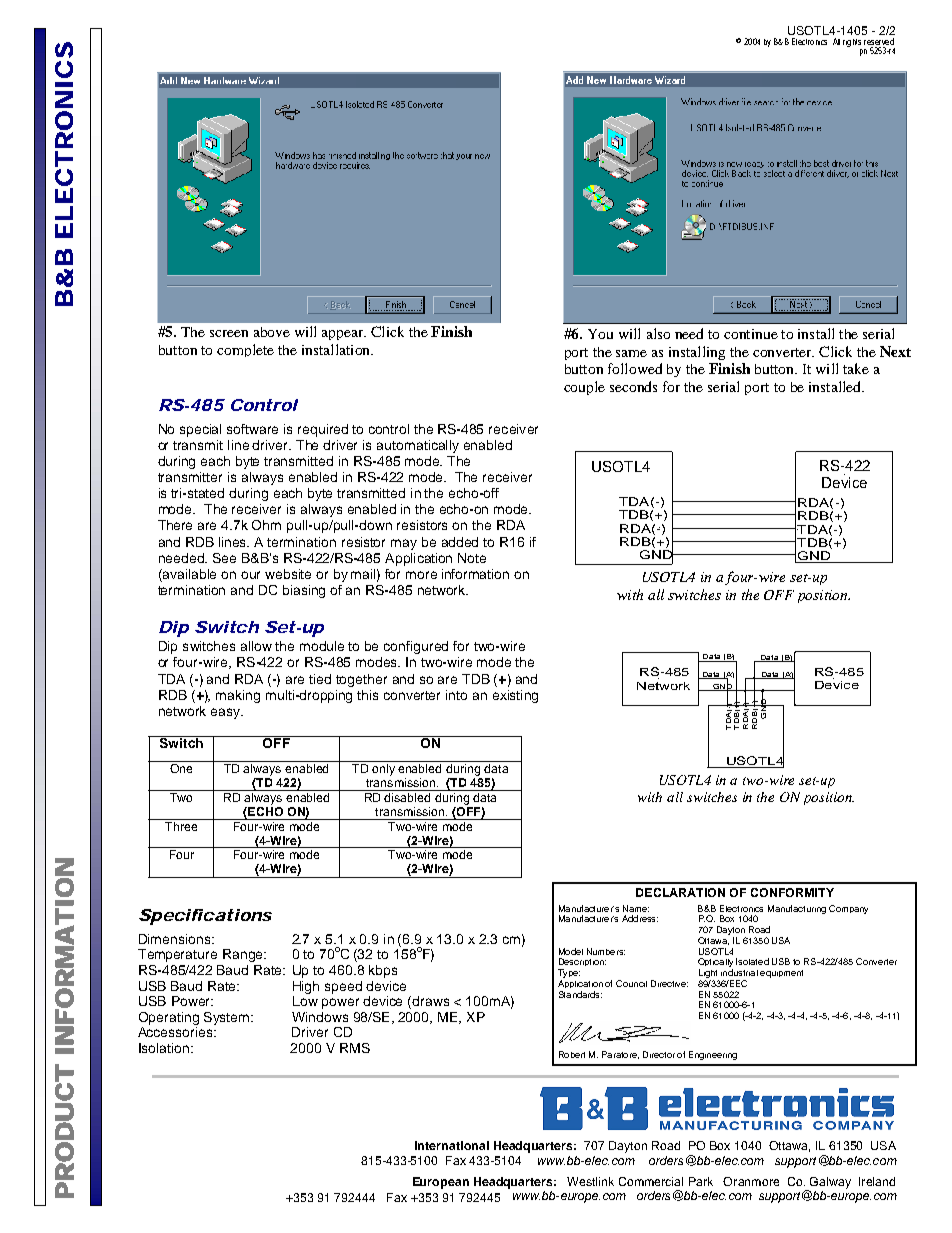 The height and width of the screenshot is (1233, 952). Describe the element at coordinates (877, 1181) in the screenshot. I see `Ireland` at that location.
